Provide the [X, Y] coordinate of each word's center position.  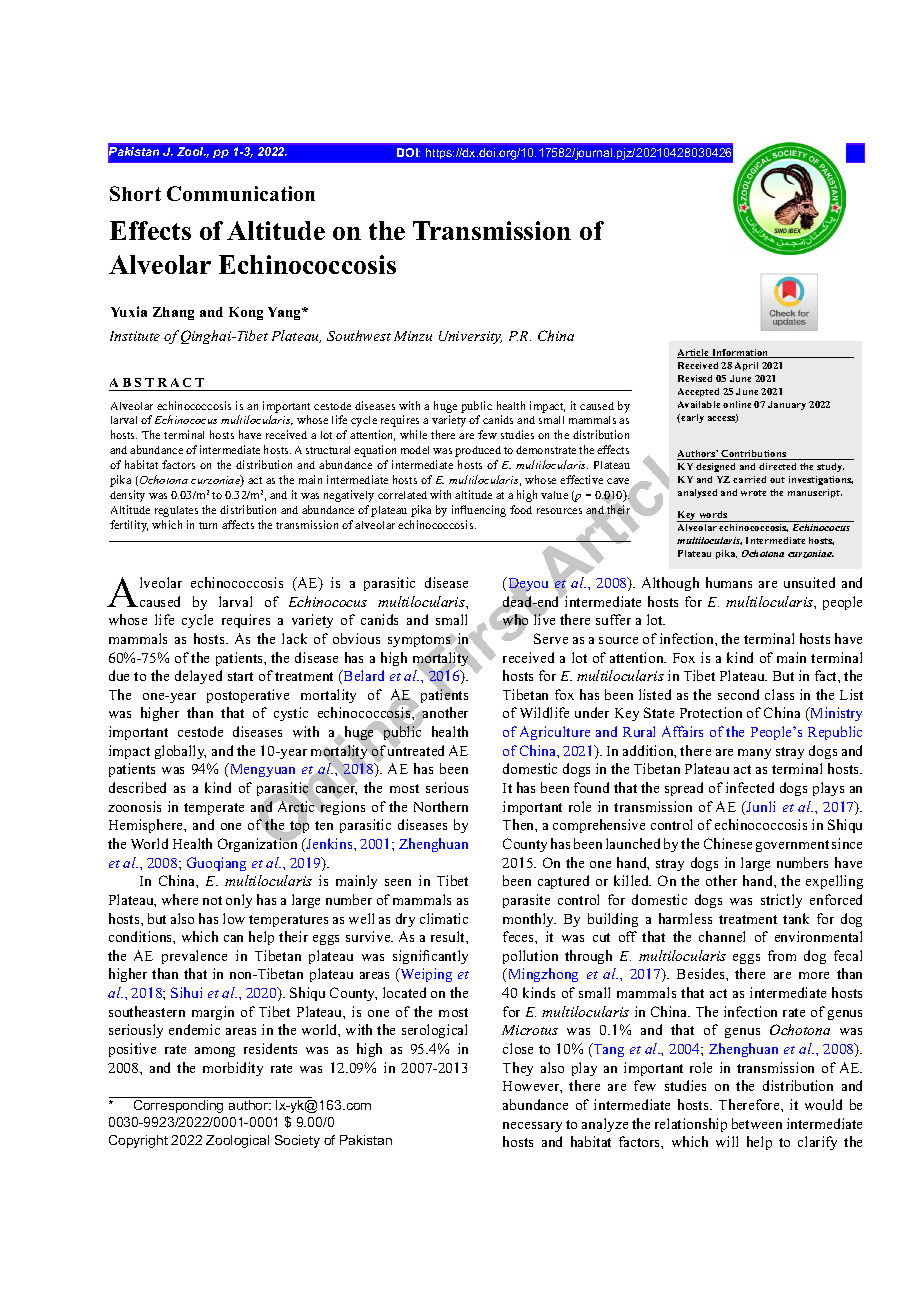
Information [740, 353]
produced [478, 451]
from [782, 955]
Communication [241, 193]
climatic [444, 918]
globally [180, 752]
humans [729, 582]
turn [208, 525]
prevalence [194, 957]
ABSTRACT [157, 382]
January [787, 405]
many [754, 754]
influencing [479, 511]
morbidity [233, 1069]
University [470, 337]
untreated [416, 749]
